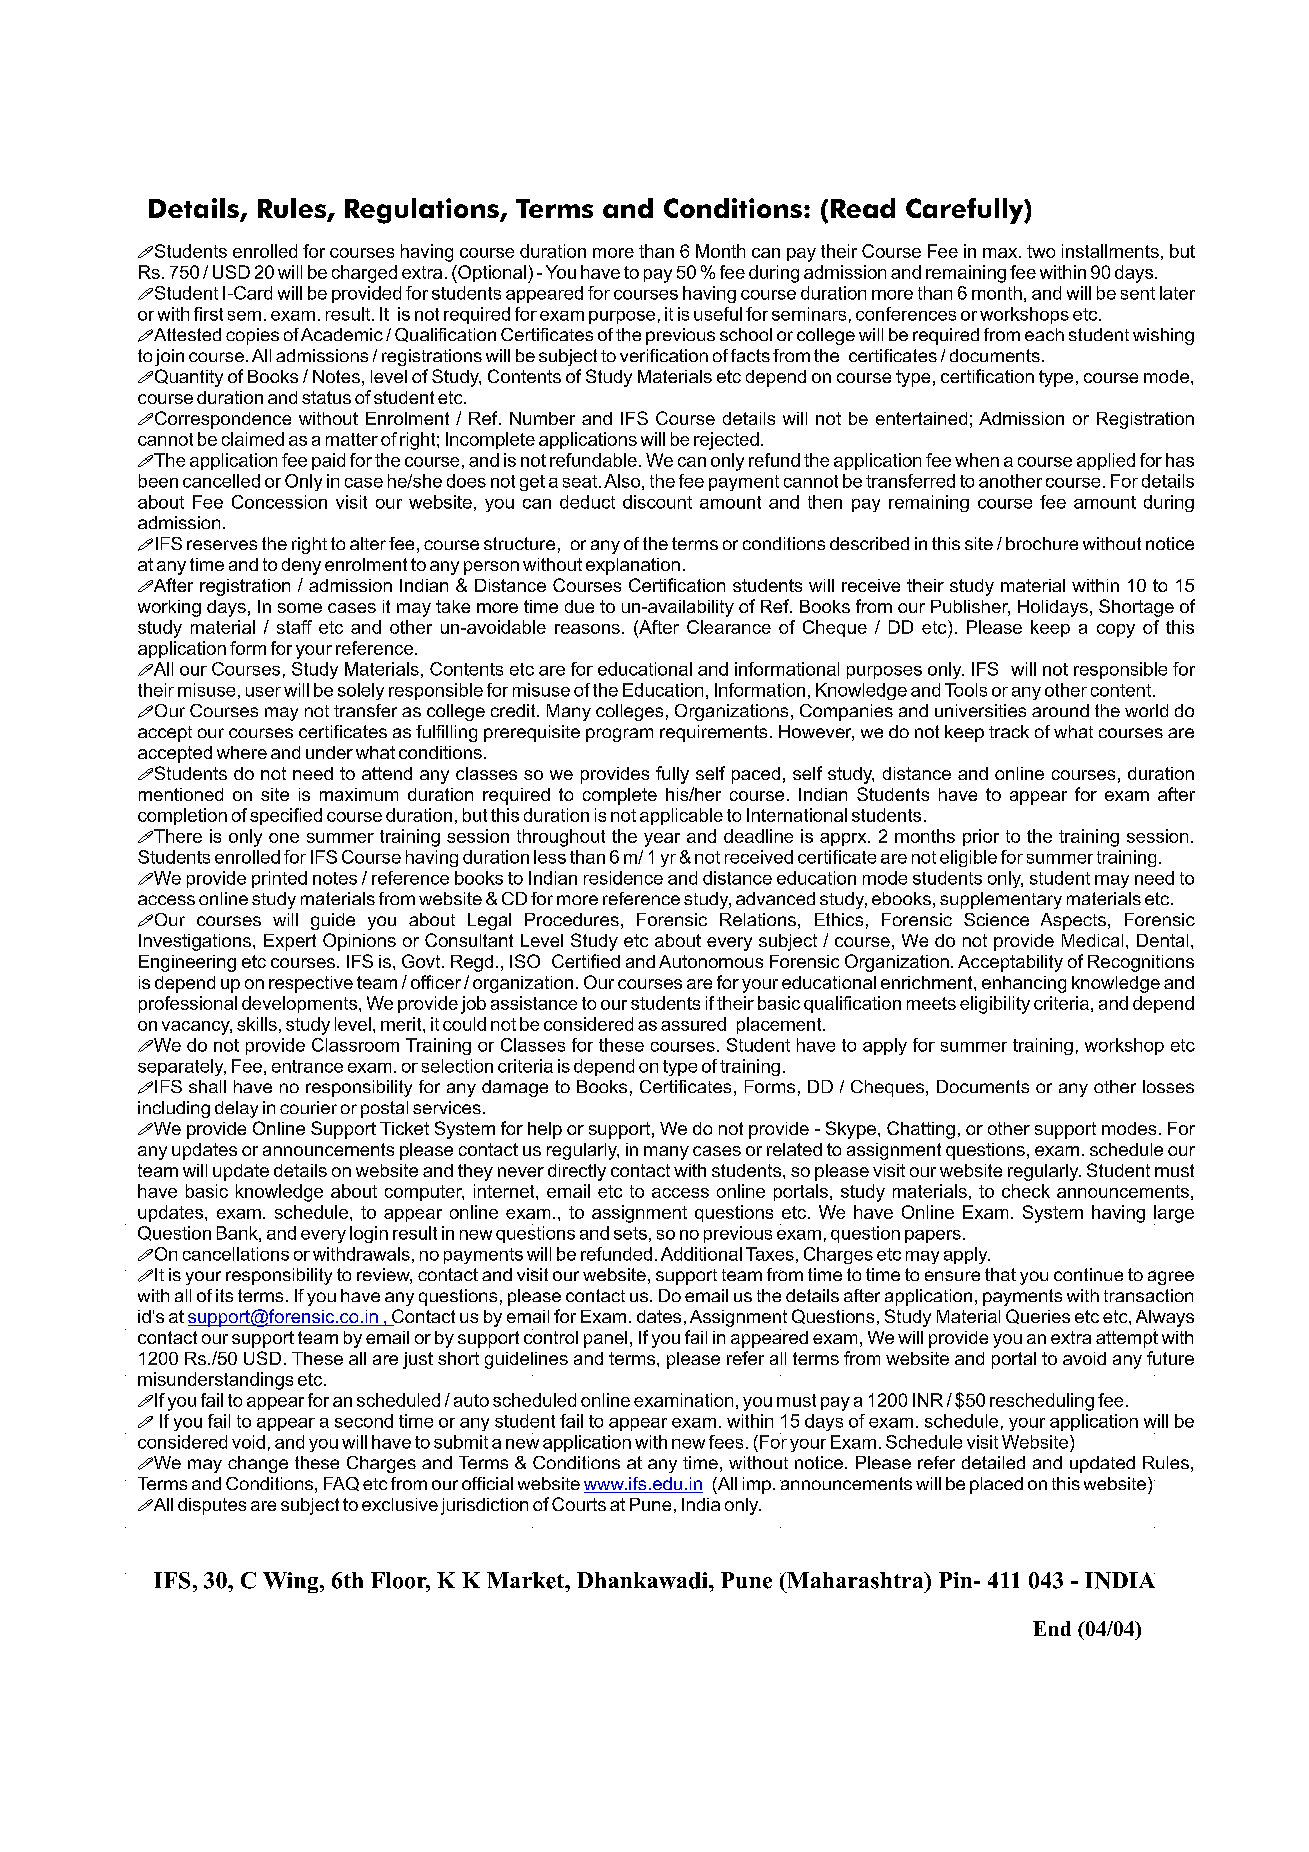 This document has height=1852, width=1309. What do you see at coordinates (1026, 1191) in the document?
I see `check` at bounding box center [1026, 1191].
